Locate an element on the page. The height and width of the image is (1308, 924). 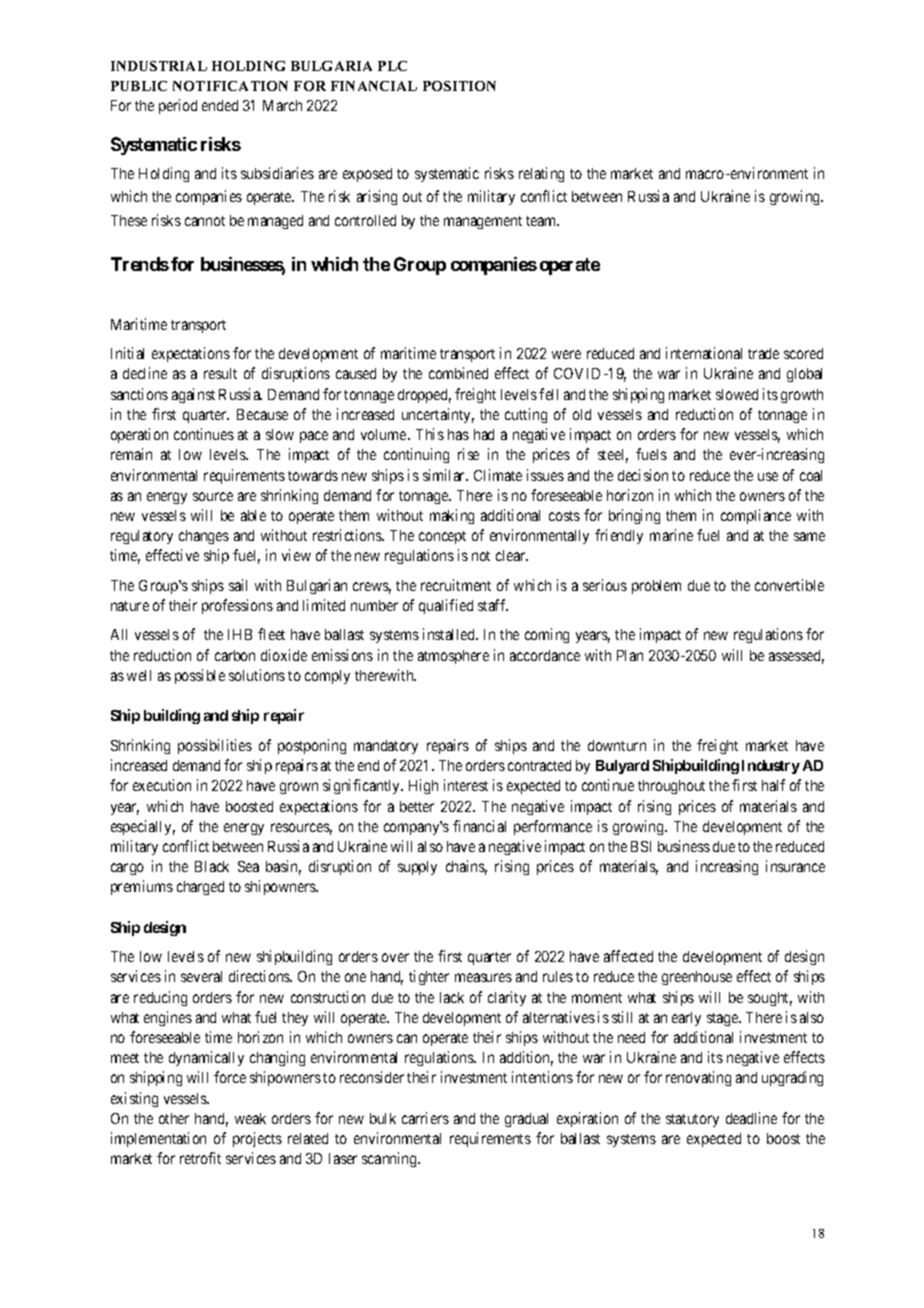
relating is located at coordinates (541, 174).
